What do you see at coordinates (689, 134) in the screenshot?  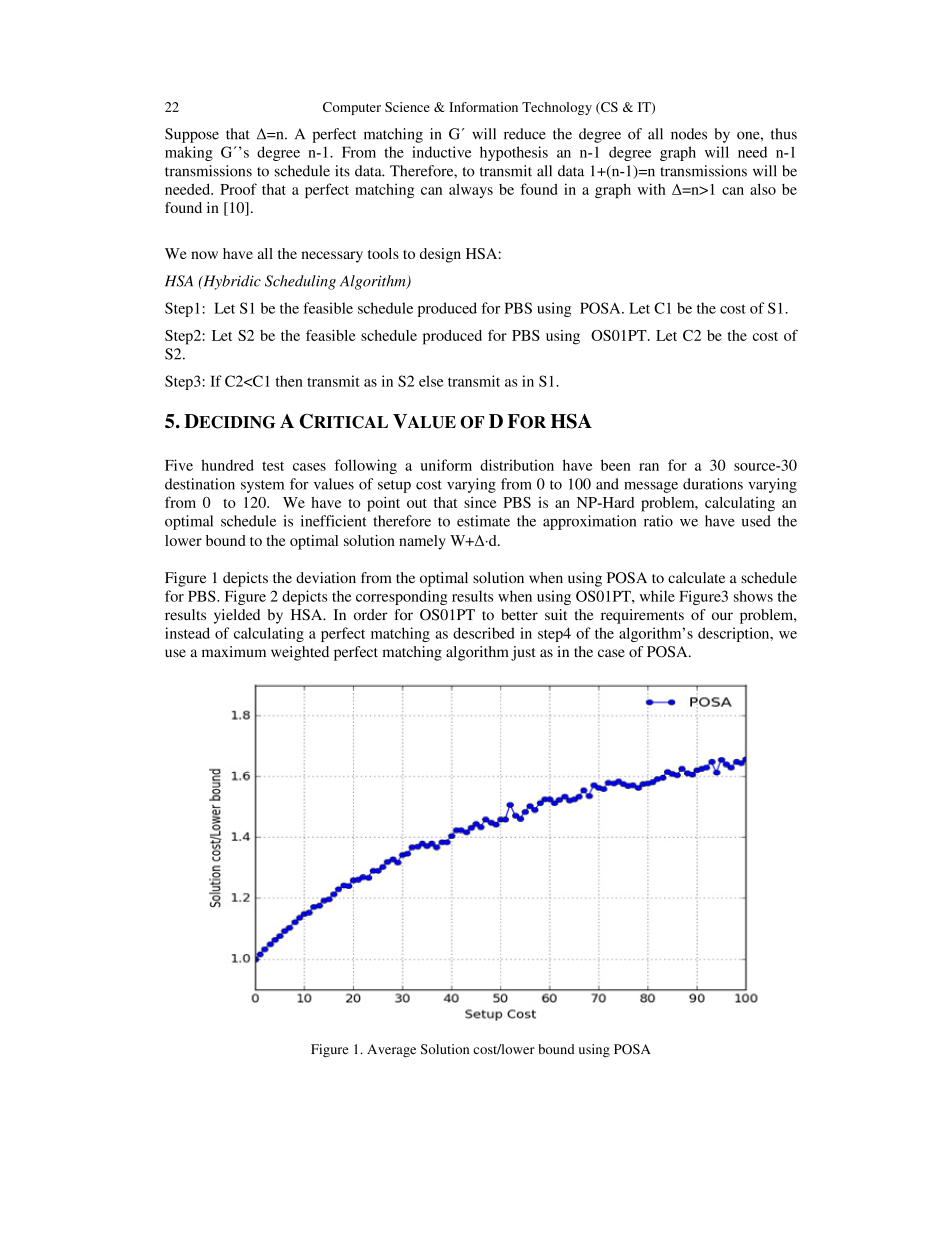 I see `nodes` at bounding box center [689, 134].
